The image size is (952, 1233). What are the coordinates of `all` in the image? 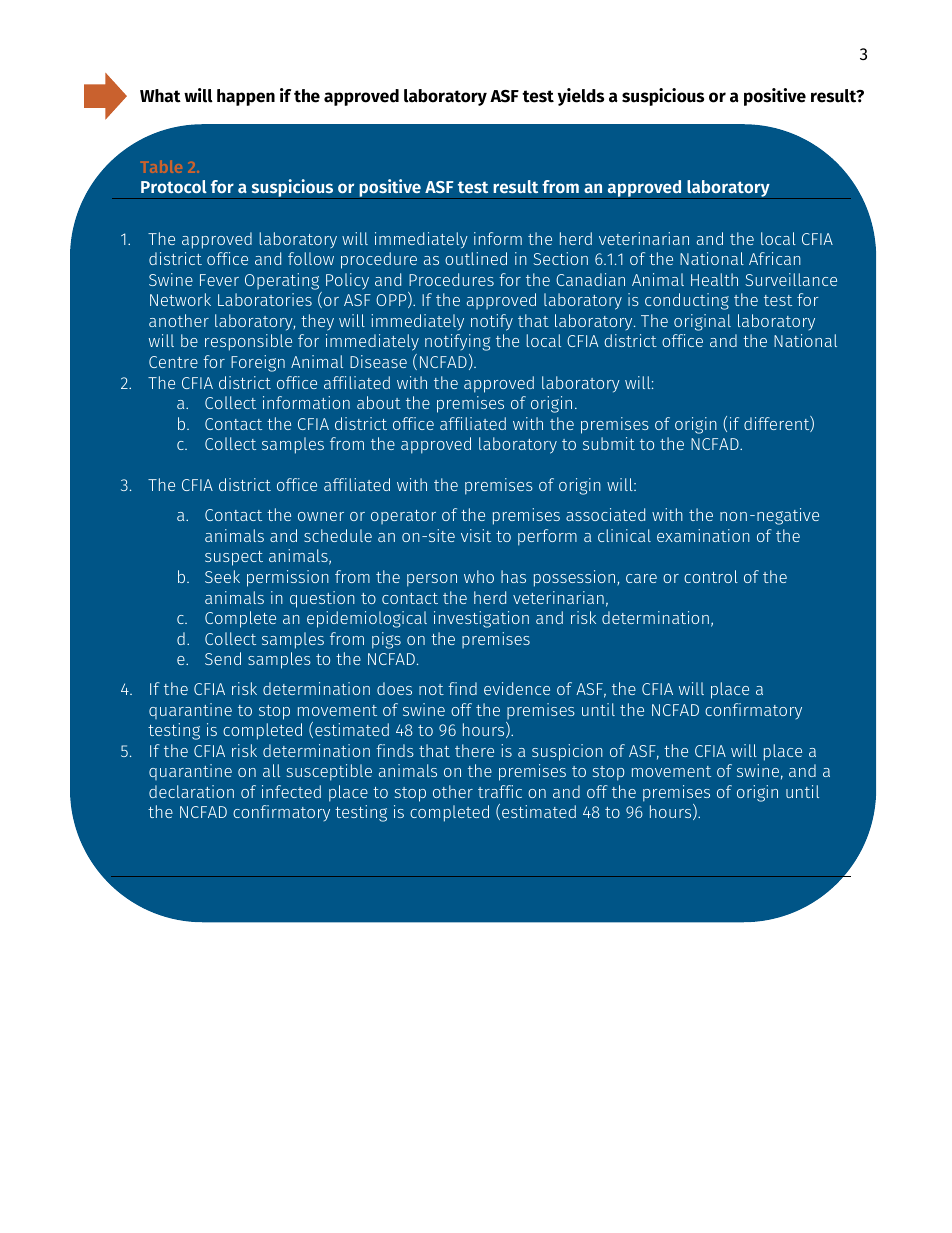 It's located at (271, 770).
